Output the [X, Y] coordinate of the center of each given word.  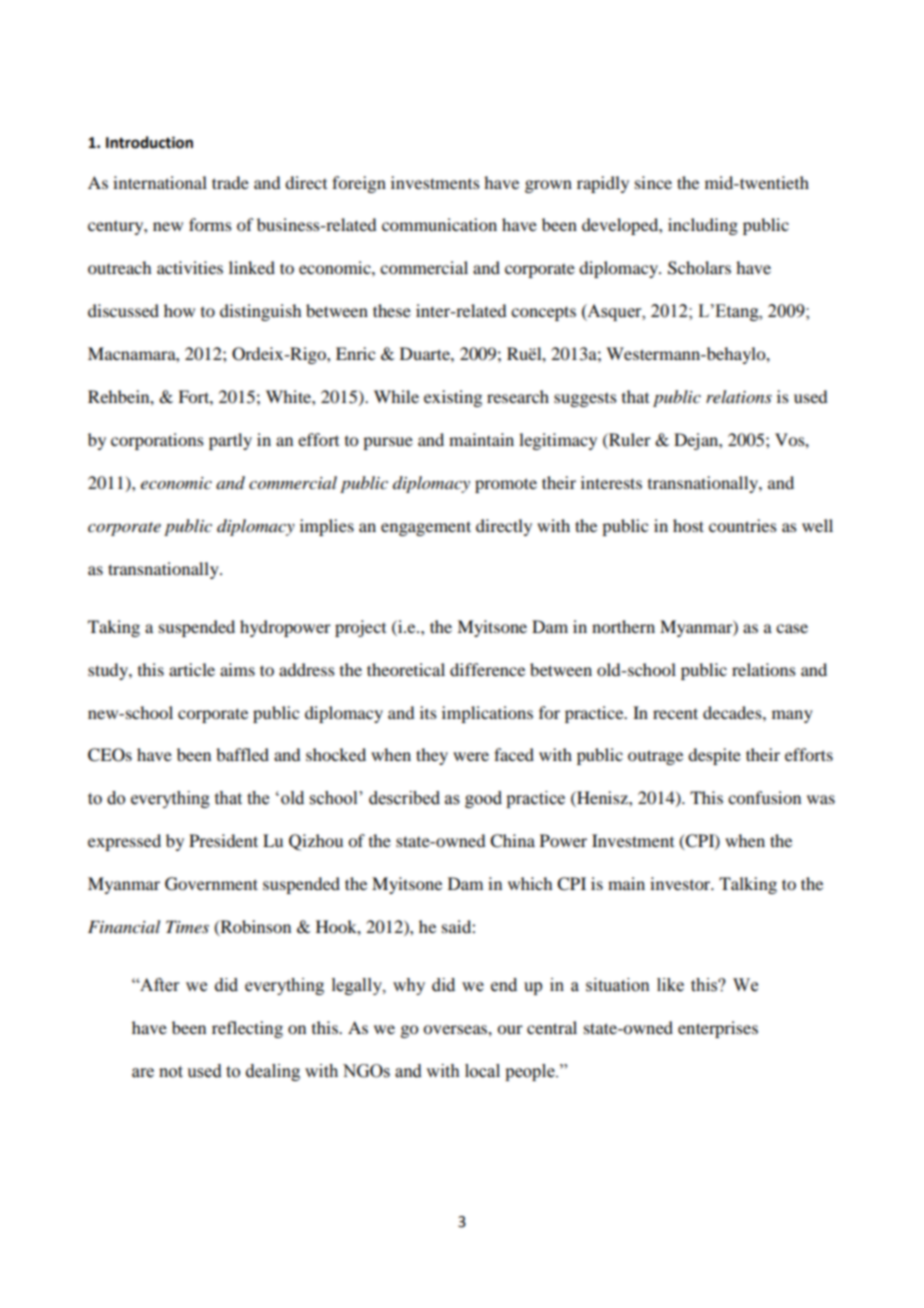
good [483, 799]
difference [487, 669]
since [653, 182]
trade [230, 182]
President [223, 840]
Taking [114, 628]
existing [453, 398]
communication [439, 224]
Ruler [629, 439]
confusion [764, 797]
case [792, 628]
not [171, 1072]
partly [230, 441]
